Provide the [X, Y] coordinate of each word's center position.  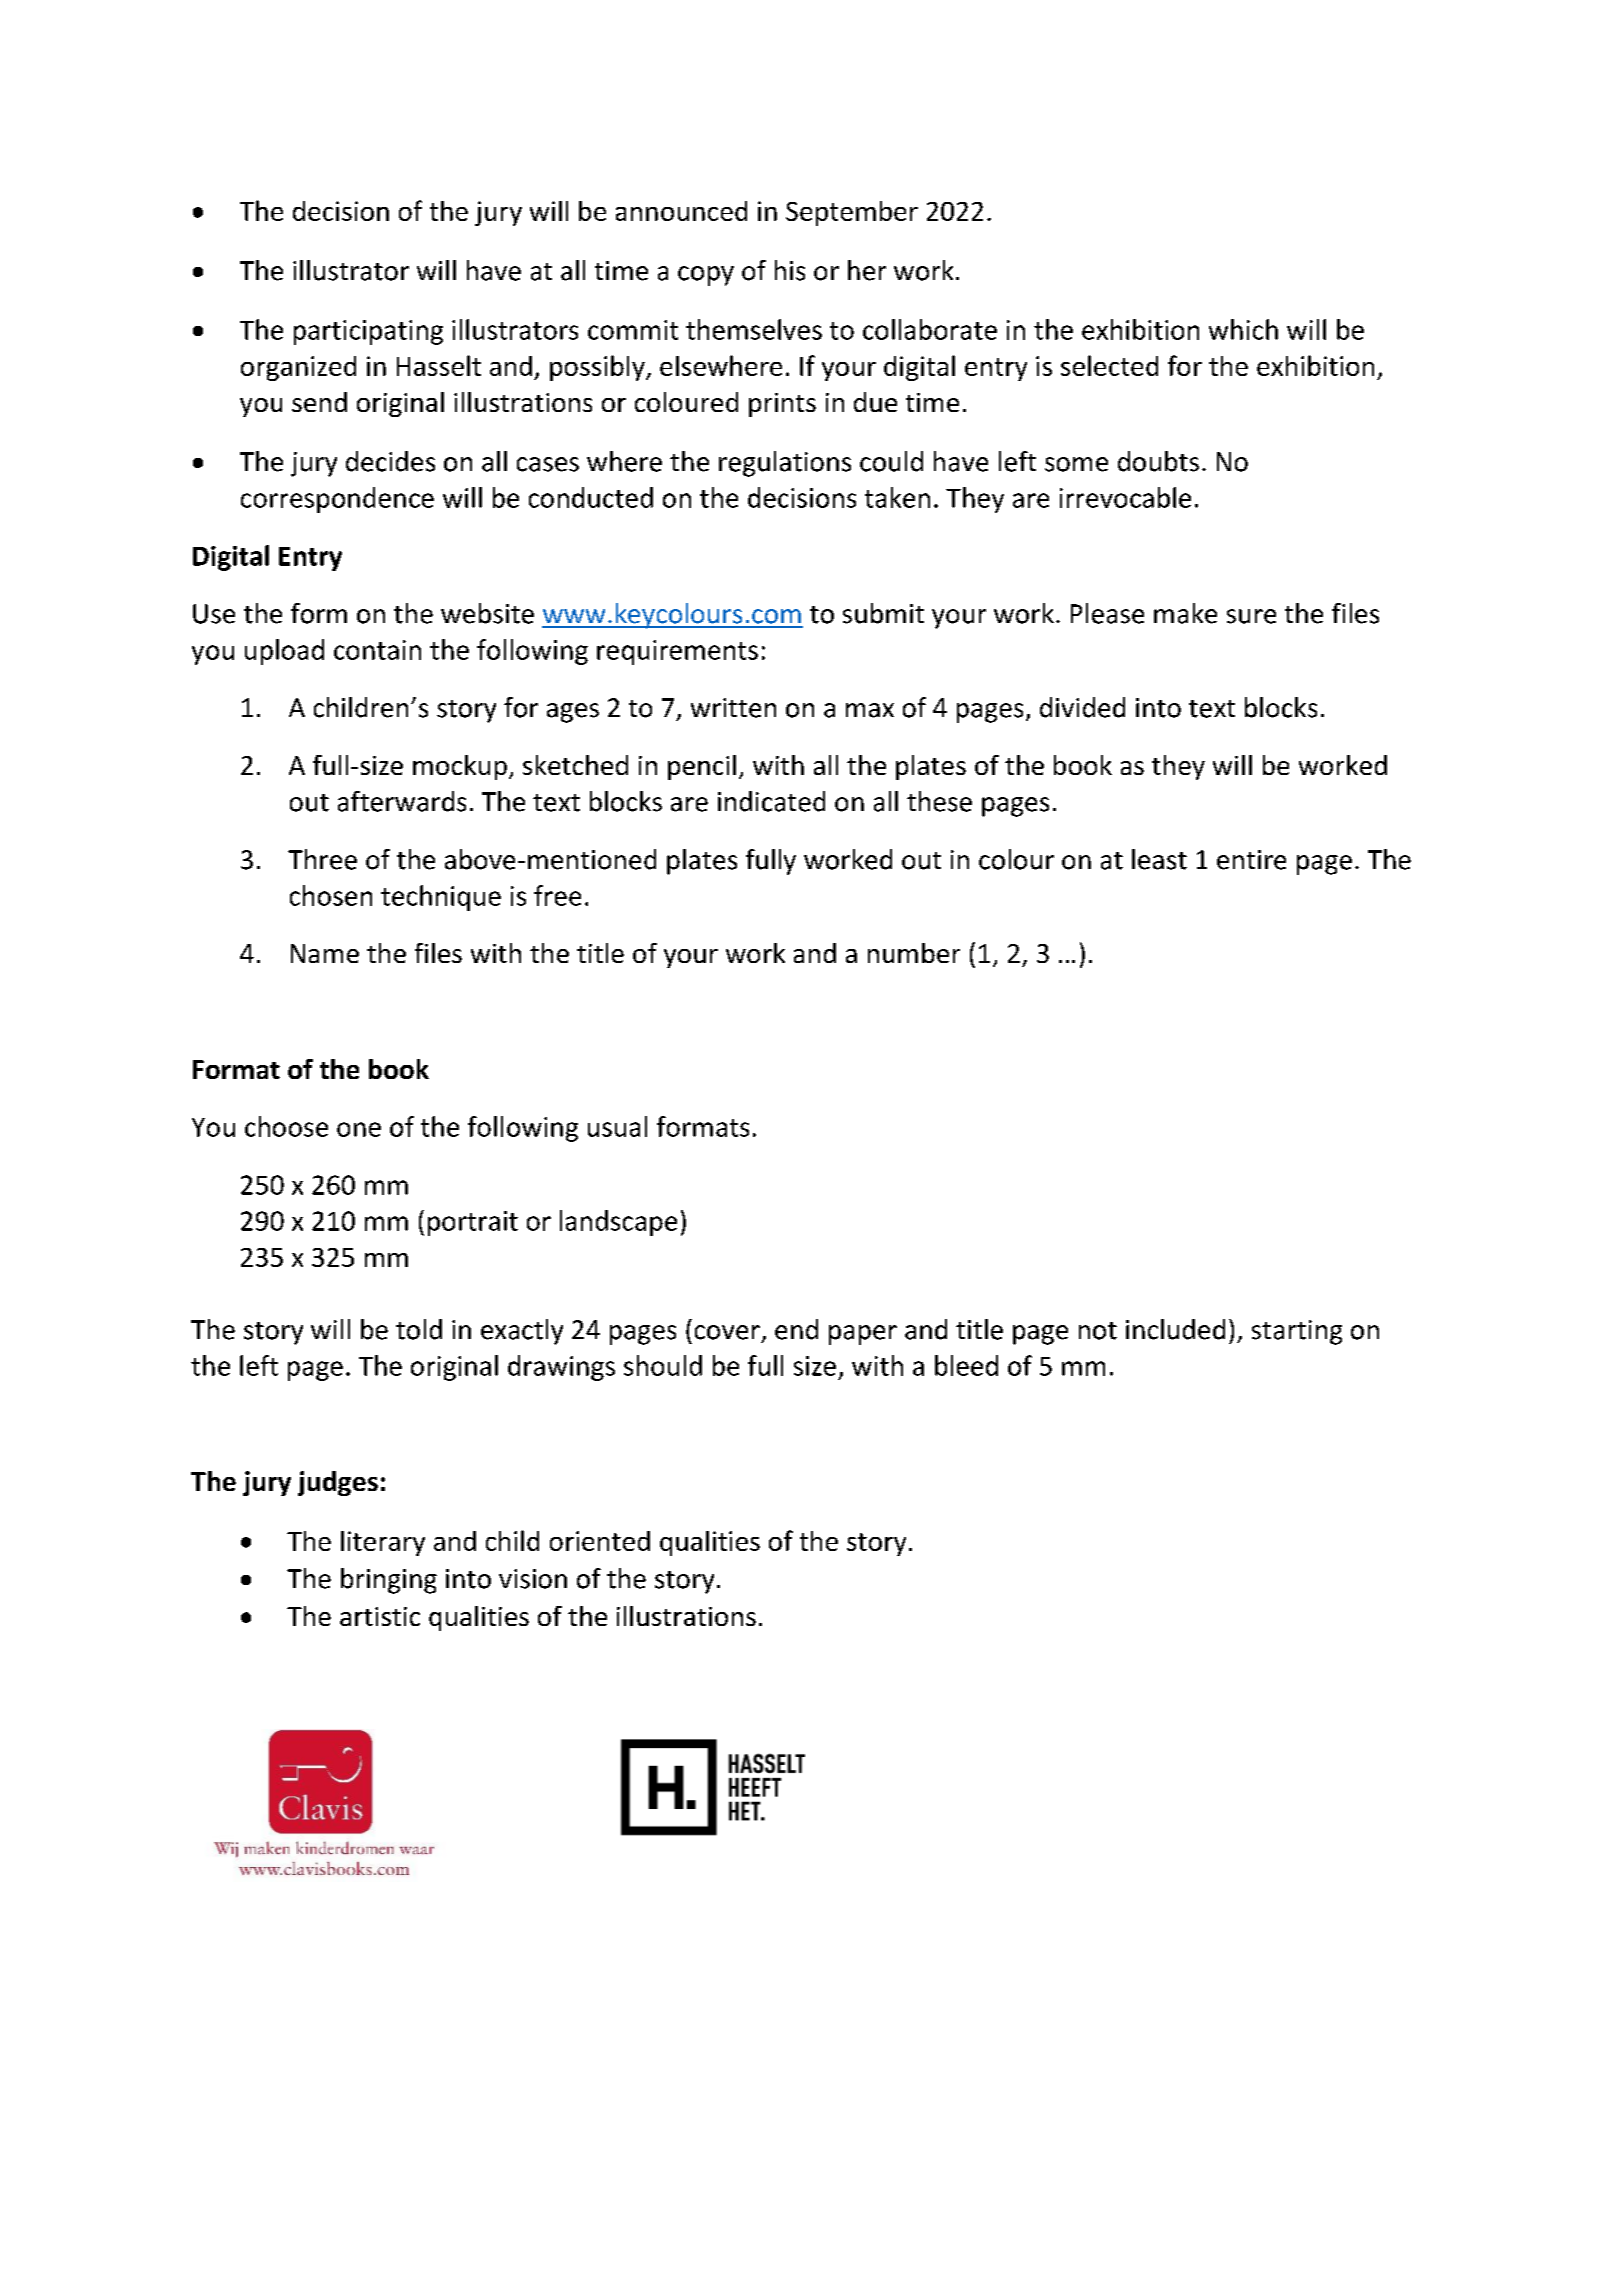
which [1243, 329]
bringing [389, 1581]
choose [286, 1126]
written [733, 708]
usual [617, 1126]
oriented [600, 1541]
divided [1082, 707]
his [790, 270]
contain [377, 650]
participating [368, 332]
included [1175, 1329]
